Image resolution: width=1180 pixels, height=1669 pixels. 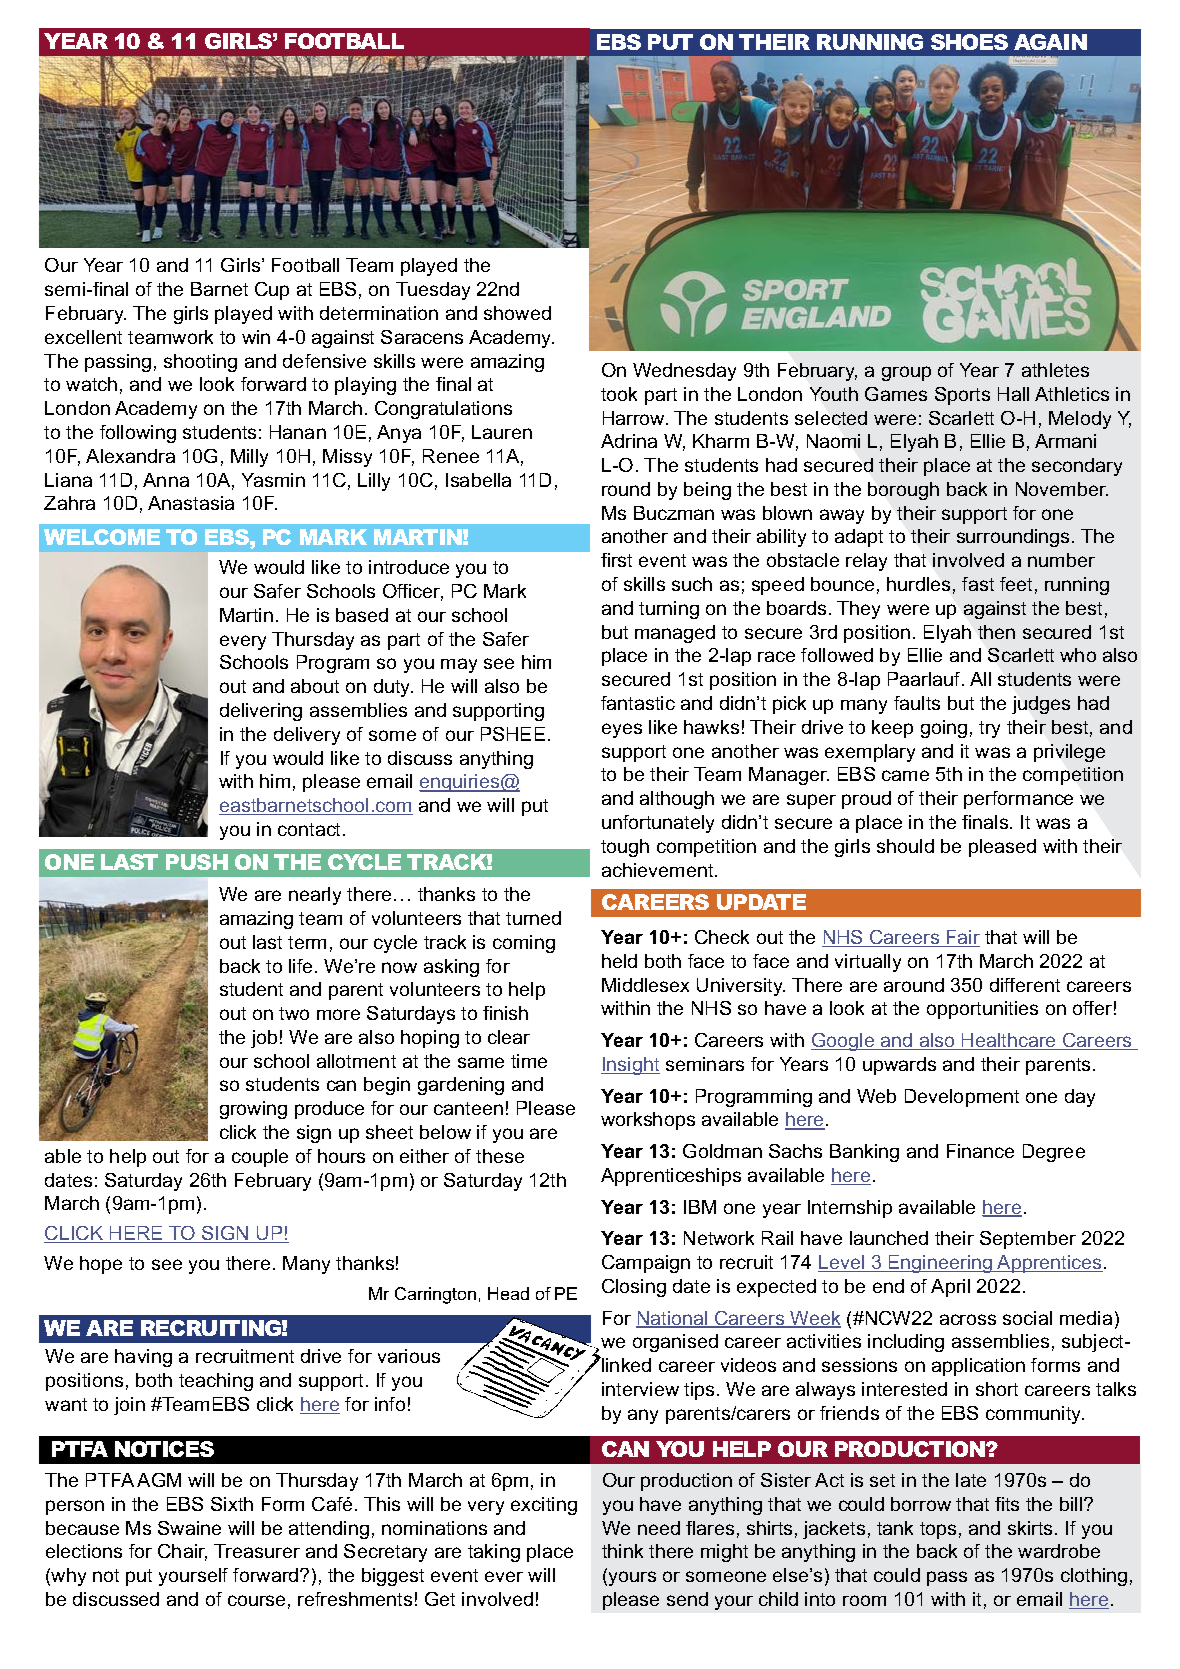 What do you see at coordinates (191, 503) in the page?
I see `Anastasia` at bounding box center [191, 503].
